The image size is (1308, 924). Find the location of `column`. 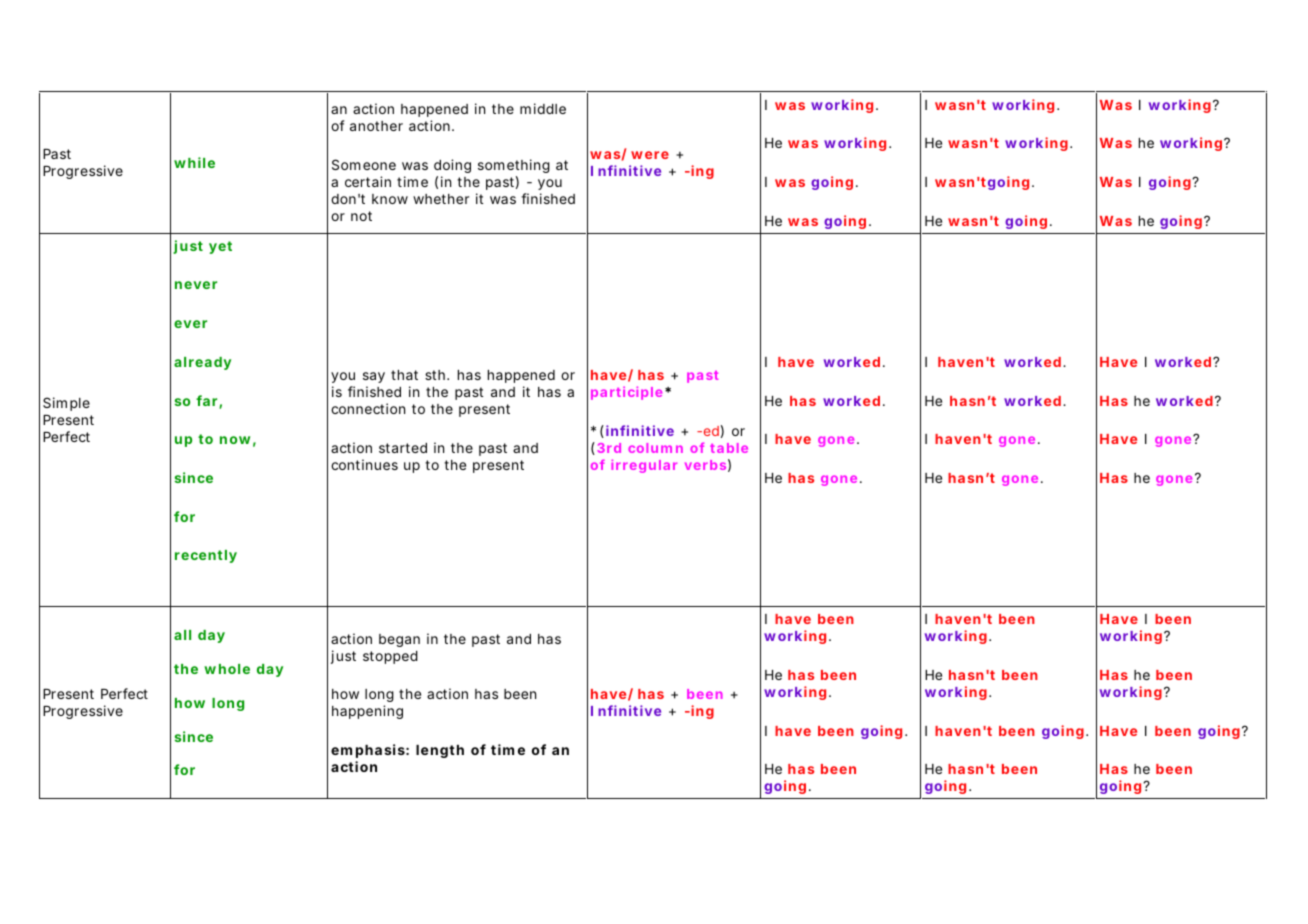

column is located at coordinates (655, 448).
